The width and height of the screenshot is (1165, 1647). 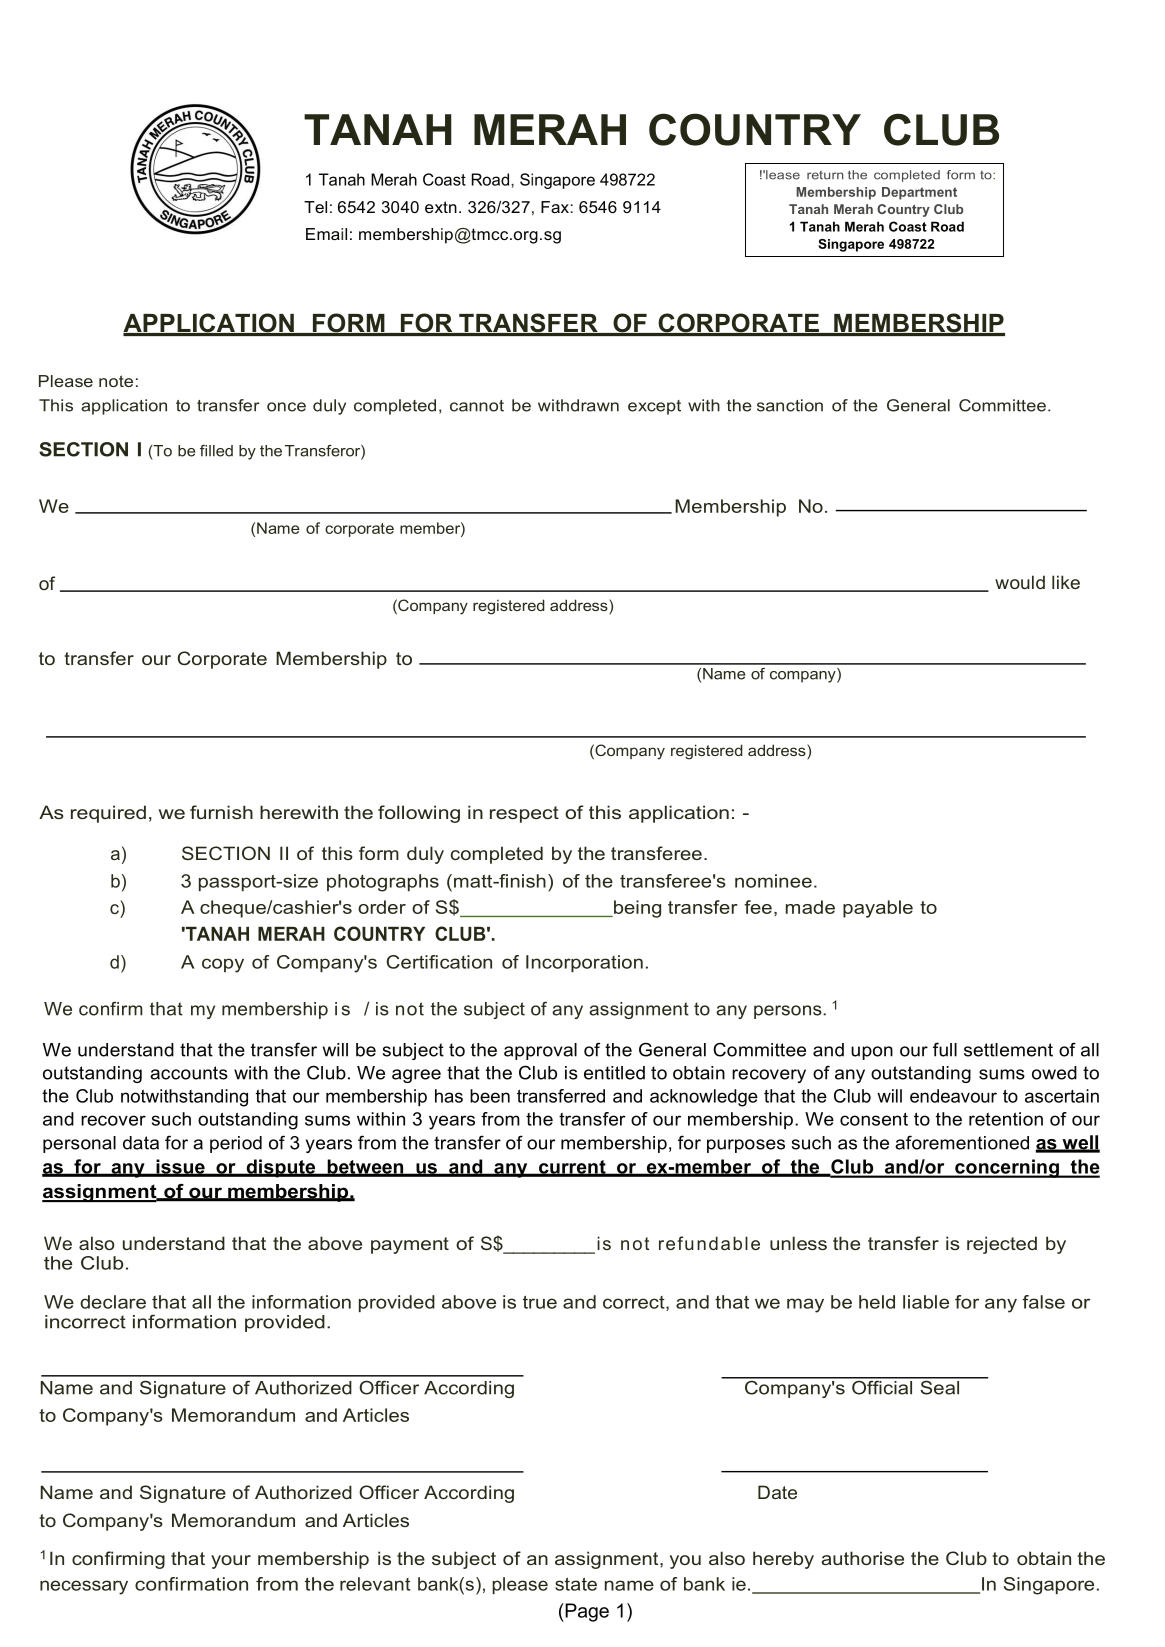 I want to click on Fax, so click(x=556, y=207).
